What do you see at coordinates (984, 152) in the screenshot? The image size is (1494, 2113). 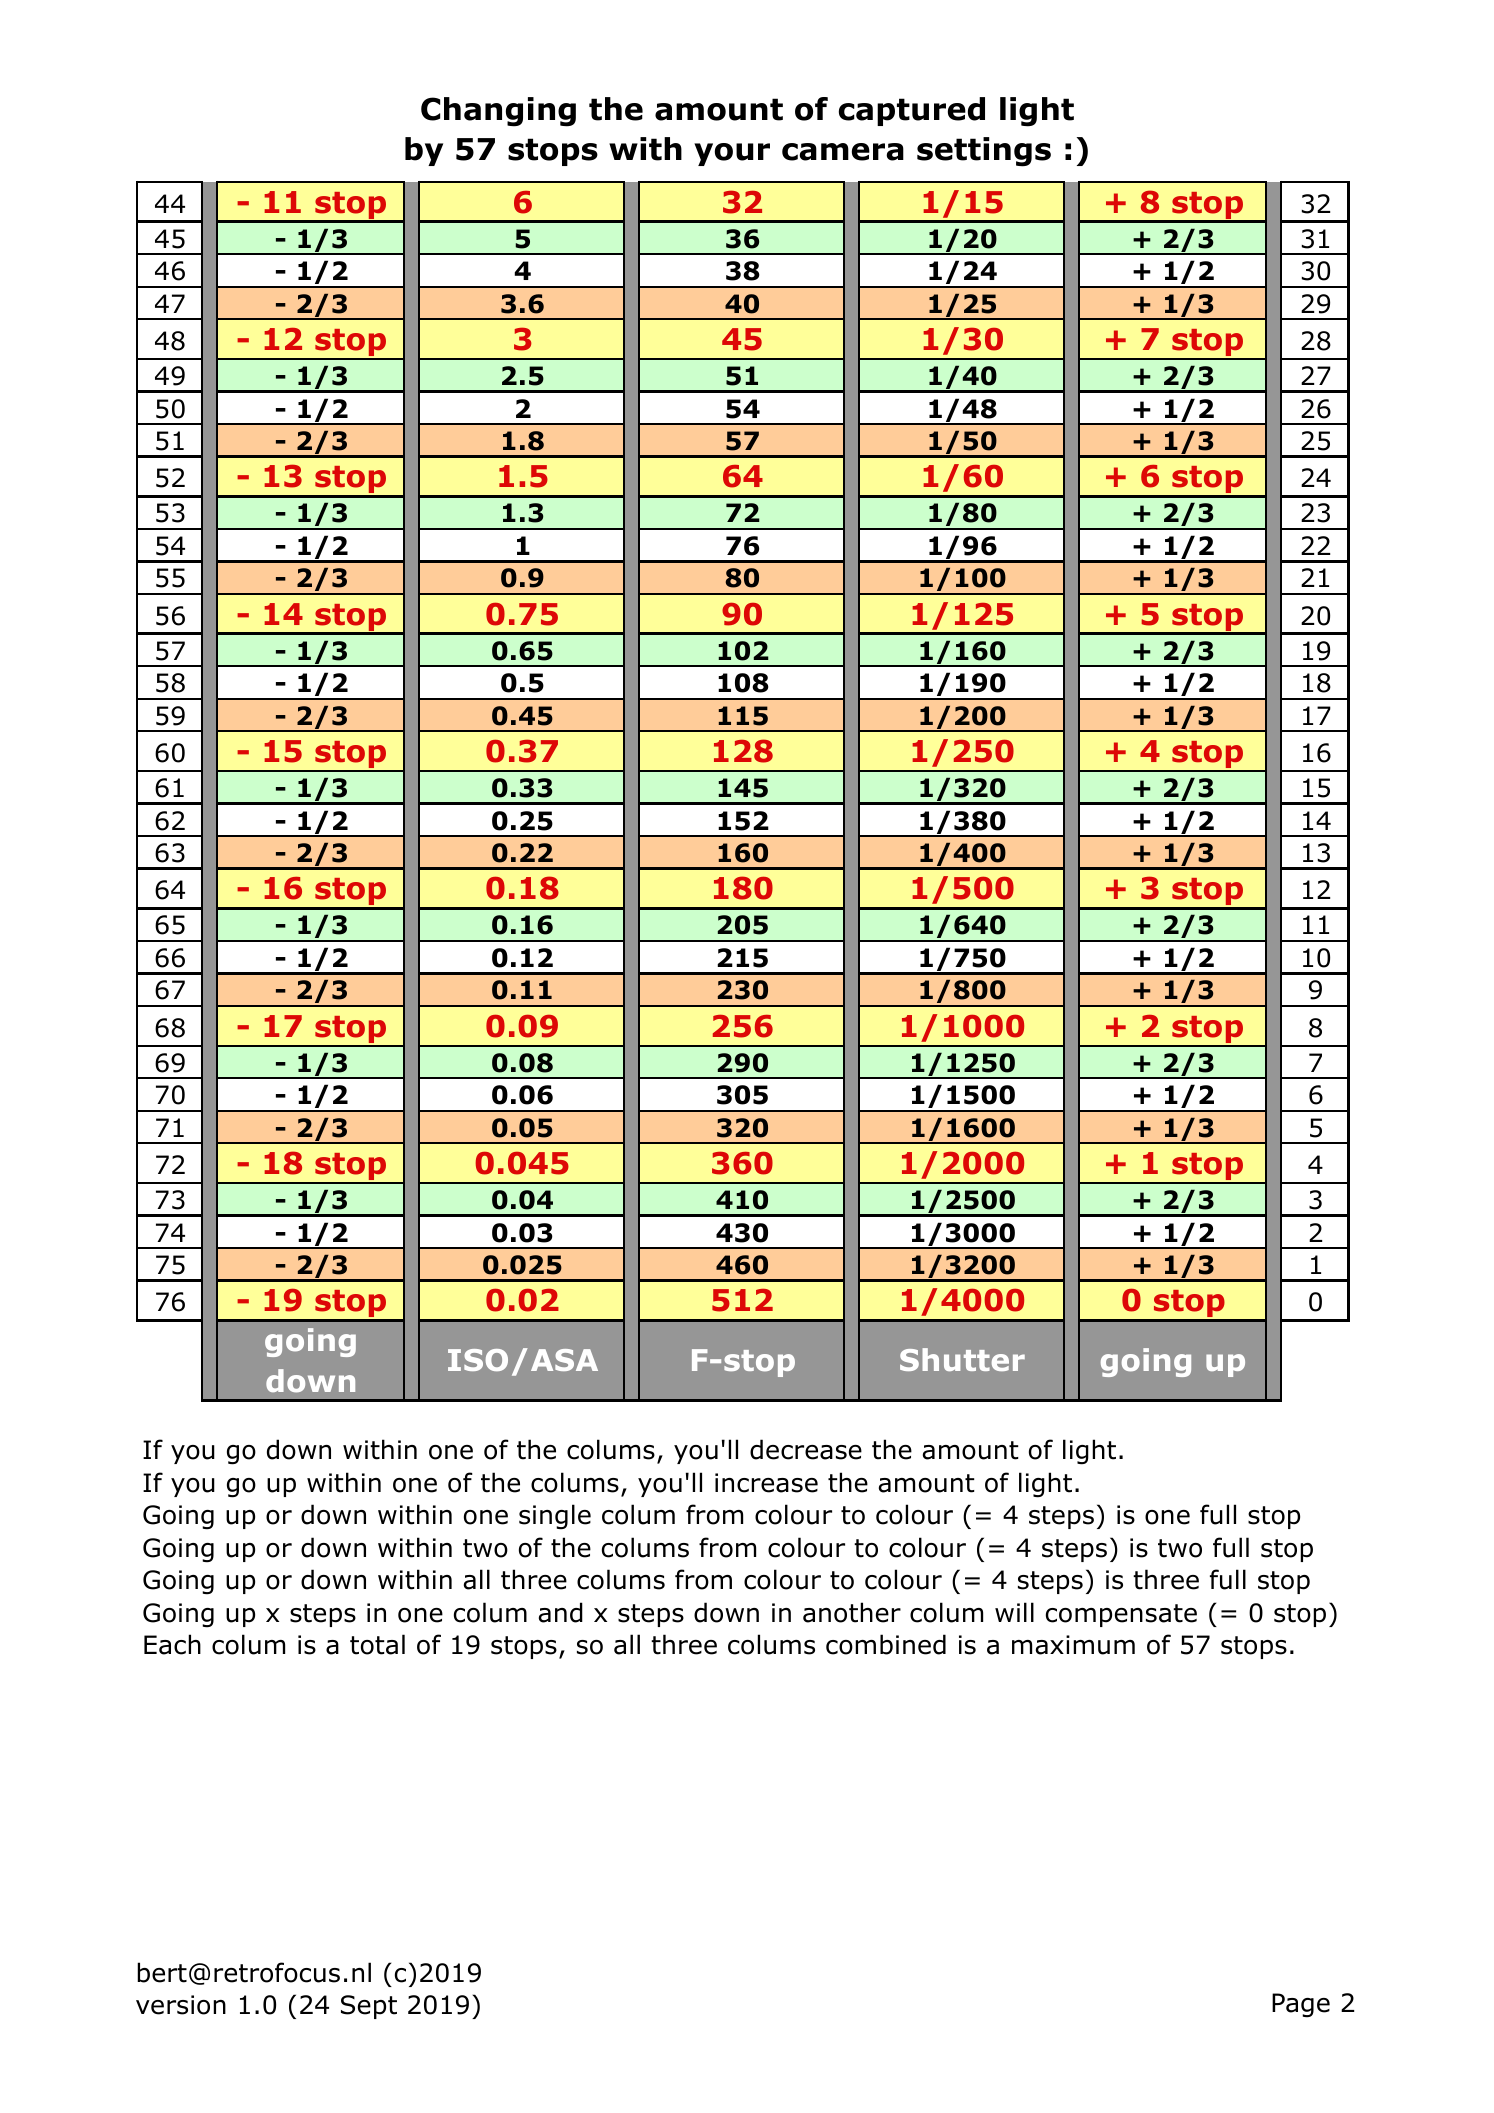 I see `settings` at bounding box center [984, 152].
